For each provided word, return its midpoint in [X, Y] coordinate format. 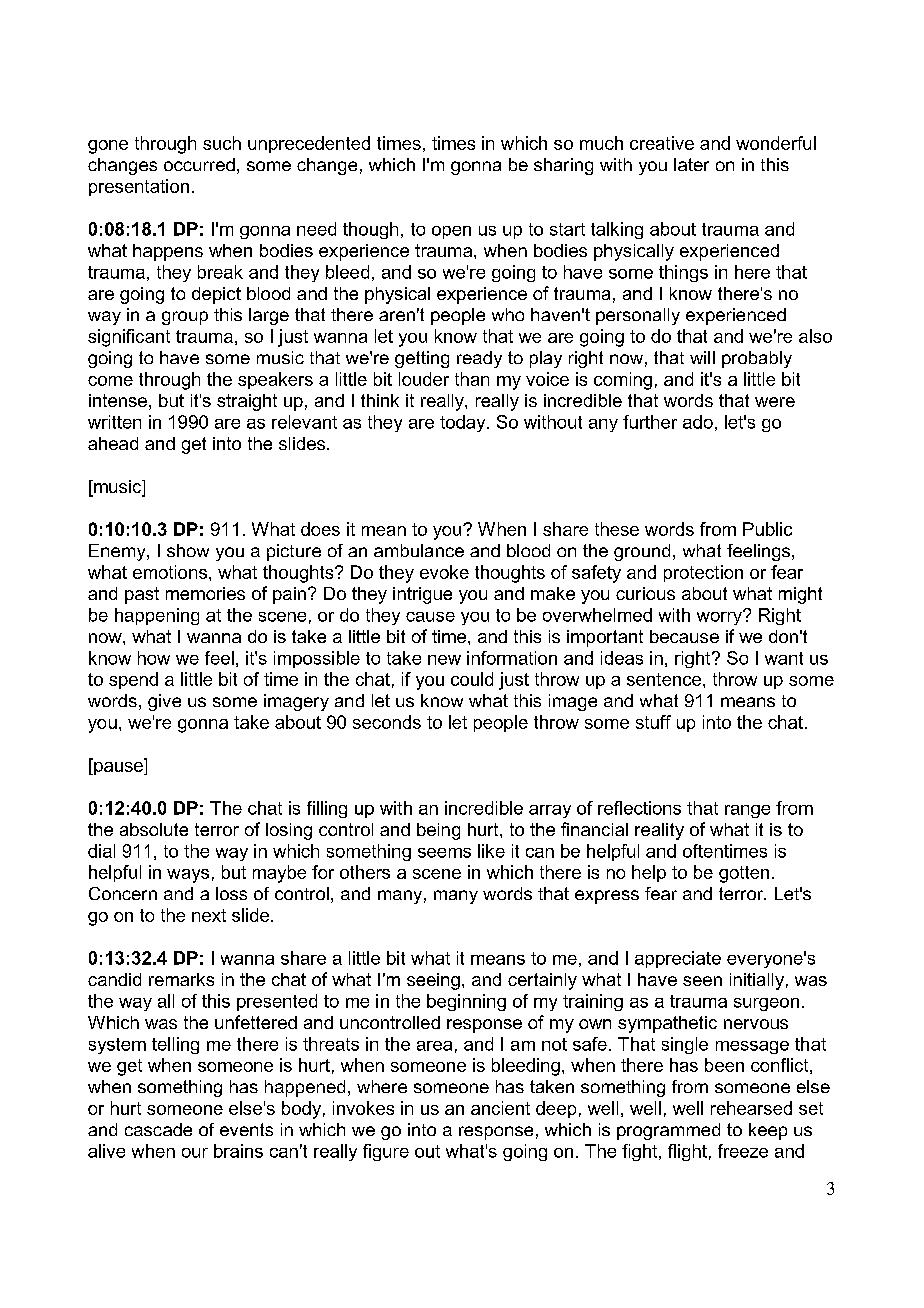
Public [767, 529]
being [438, 831]
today [464, 423]
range [747, 811]
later [691, 164]
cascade [158, 1129]
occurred [199, 164]
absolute [154, 829]
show [188, 550]
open [451, 232]
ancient [500, 1108]
